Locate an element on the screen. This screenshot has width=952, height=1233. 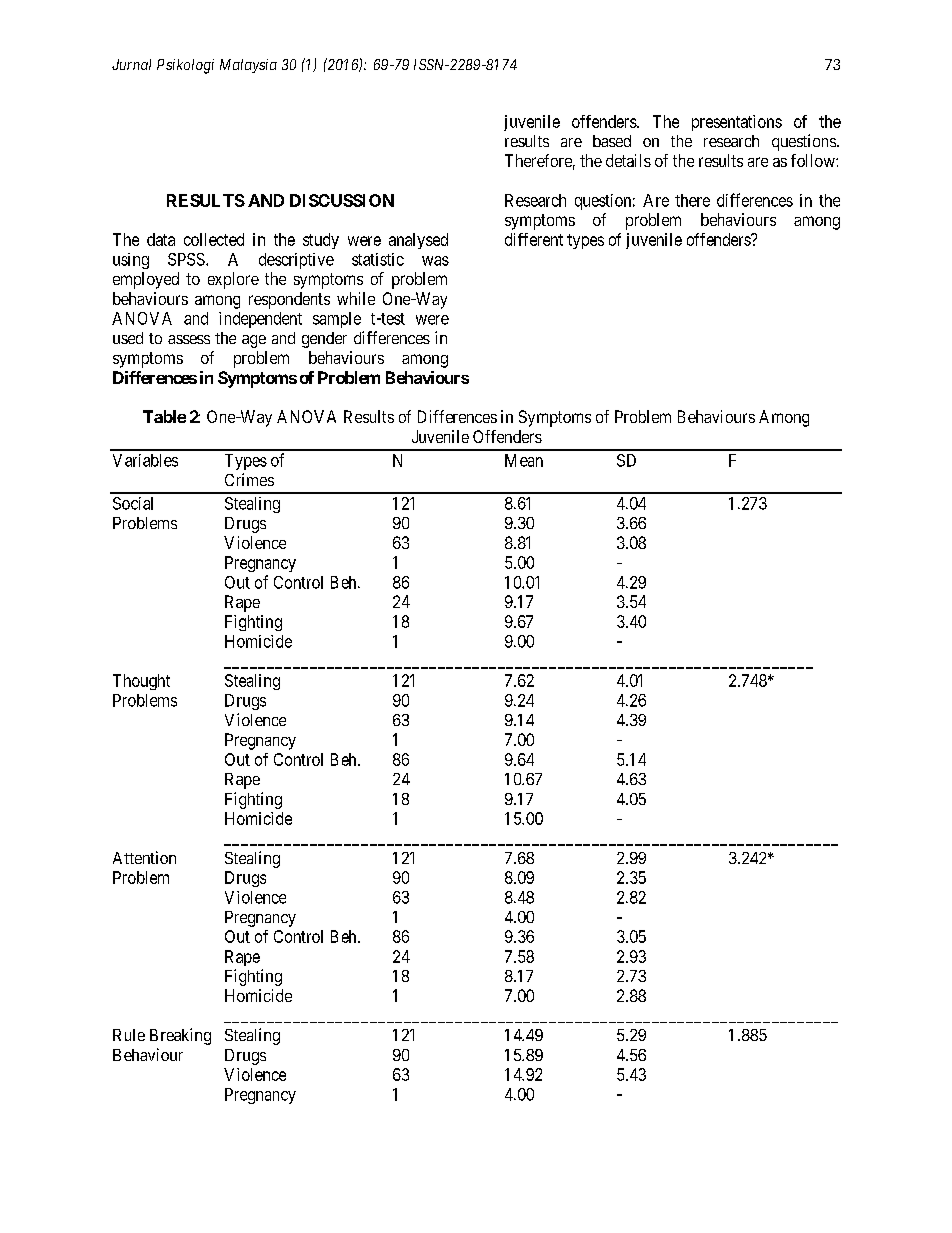
Attention is located at coordinates (144, 857).
